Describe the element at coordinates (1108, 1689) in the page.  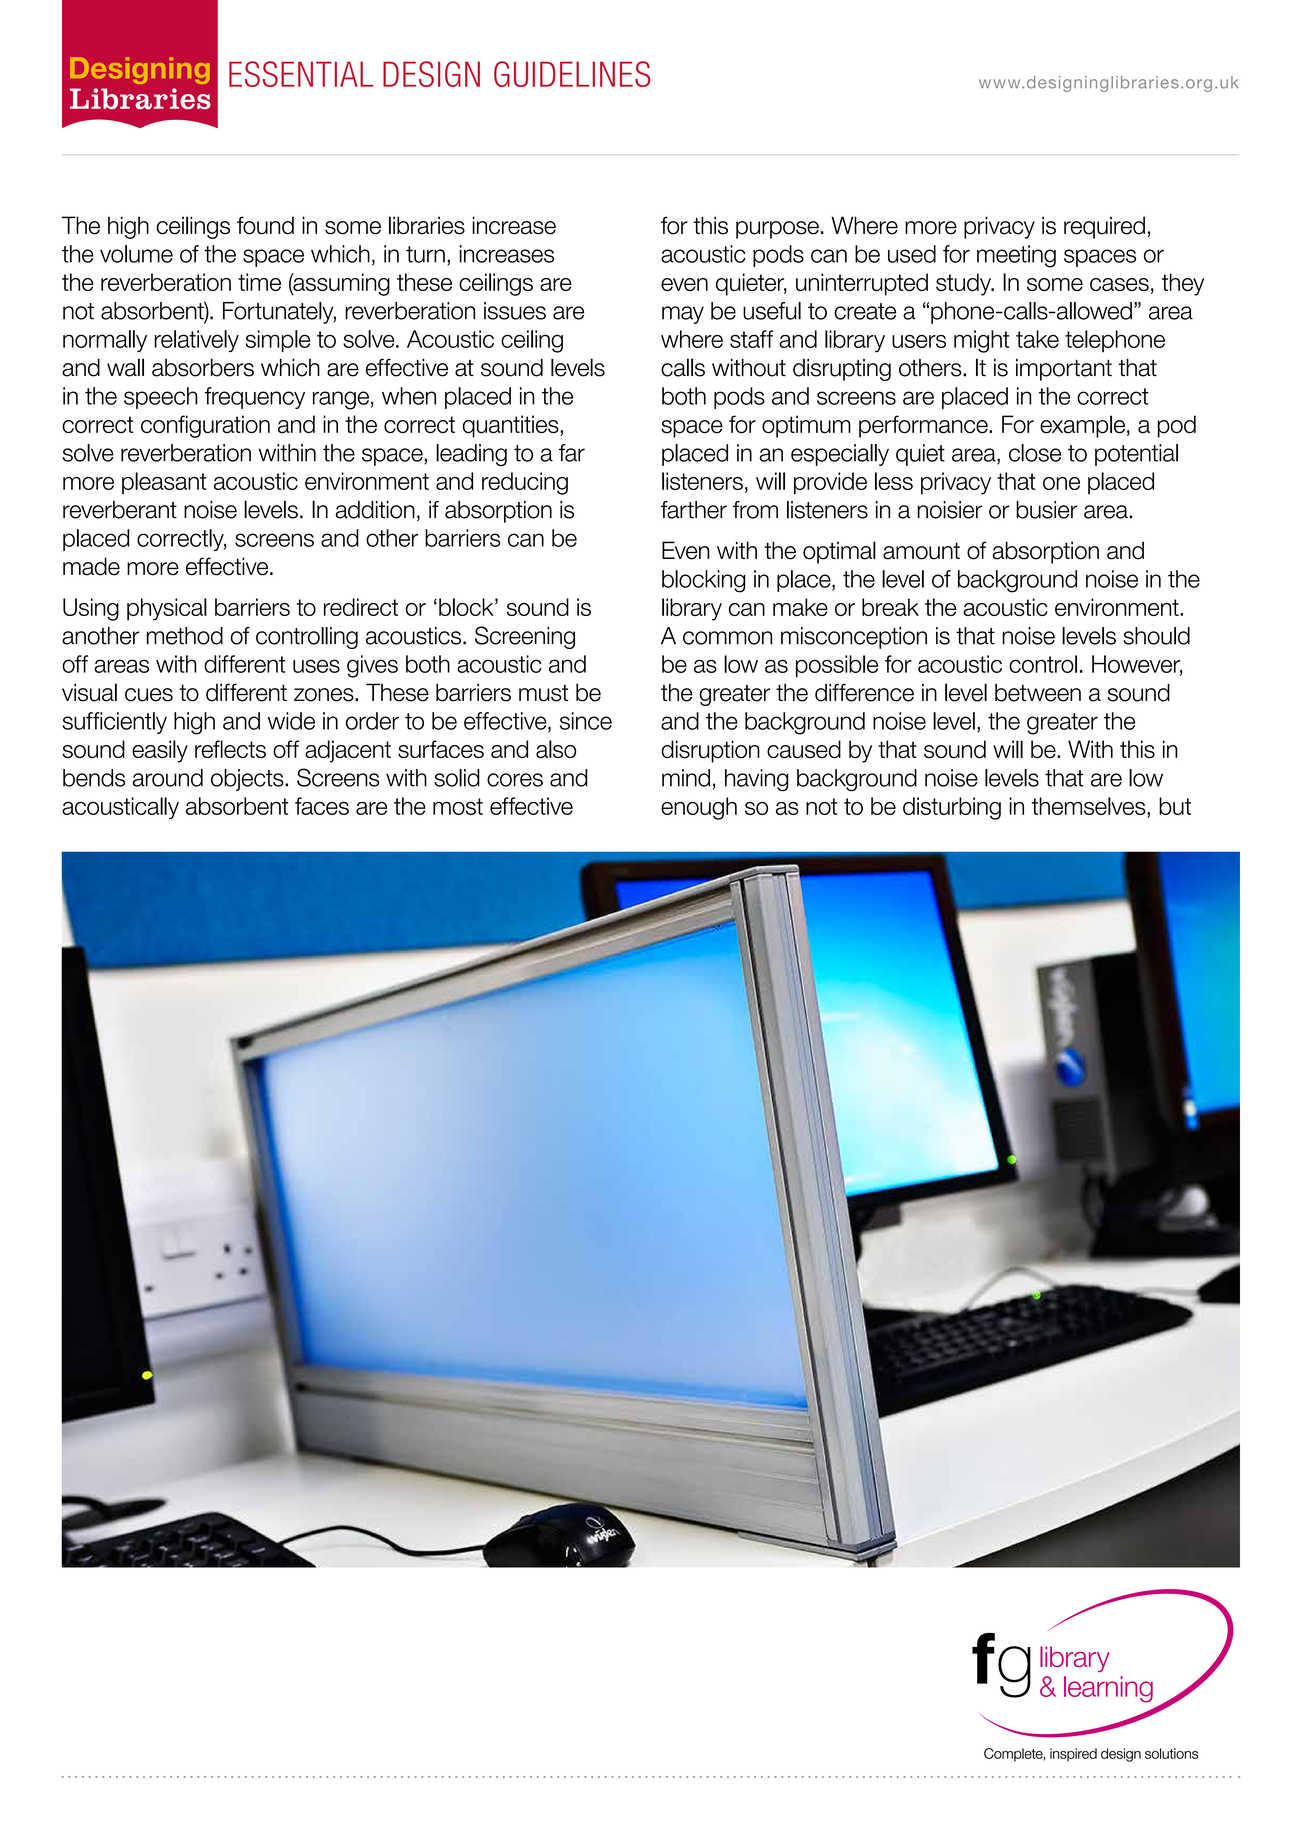
I see `learning` at that location.
